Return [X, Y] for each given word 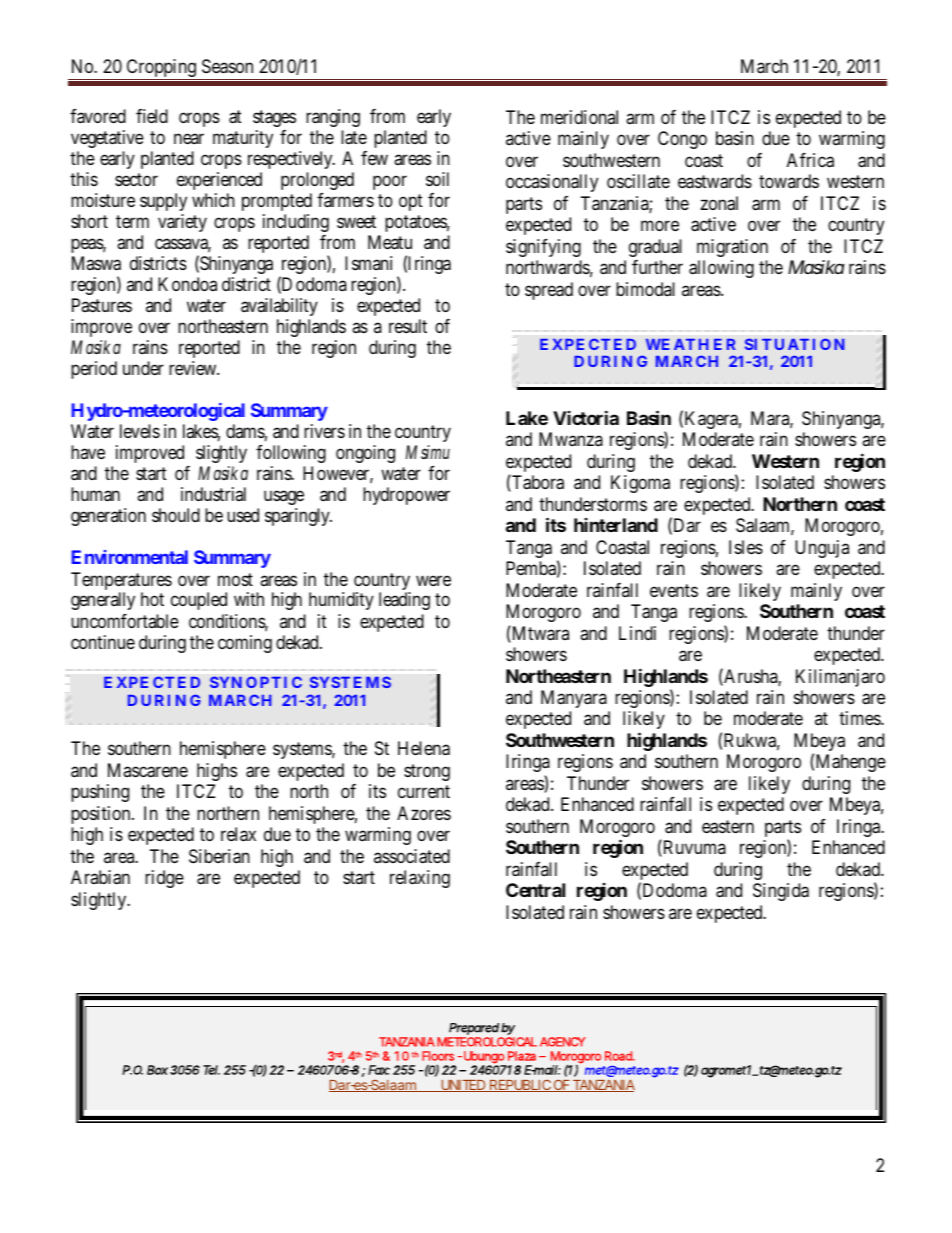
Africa [810, 160]
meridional [579, 117]
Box [157, 1070]
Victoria [586, 417]
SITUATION [794, 344]
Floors [438, 1056]
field [152, 116]
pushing [100, 793]
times [860, 718]
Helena [424, 748]
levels [140, 431]
